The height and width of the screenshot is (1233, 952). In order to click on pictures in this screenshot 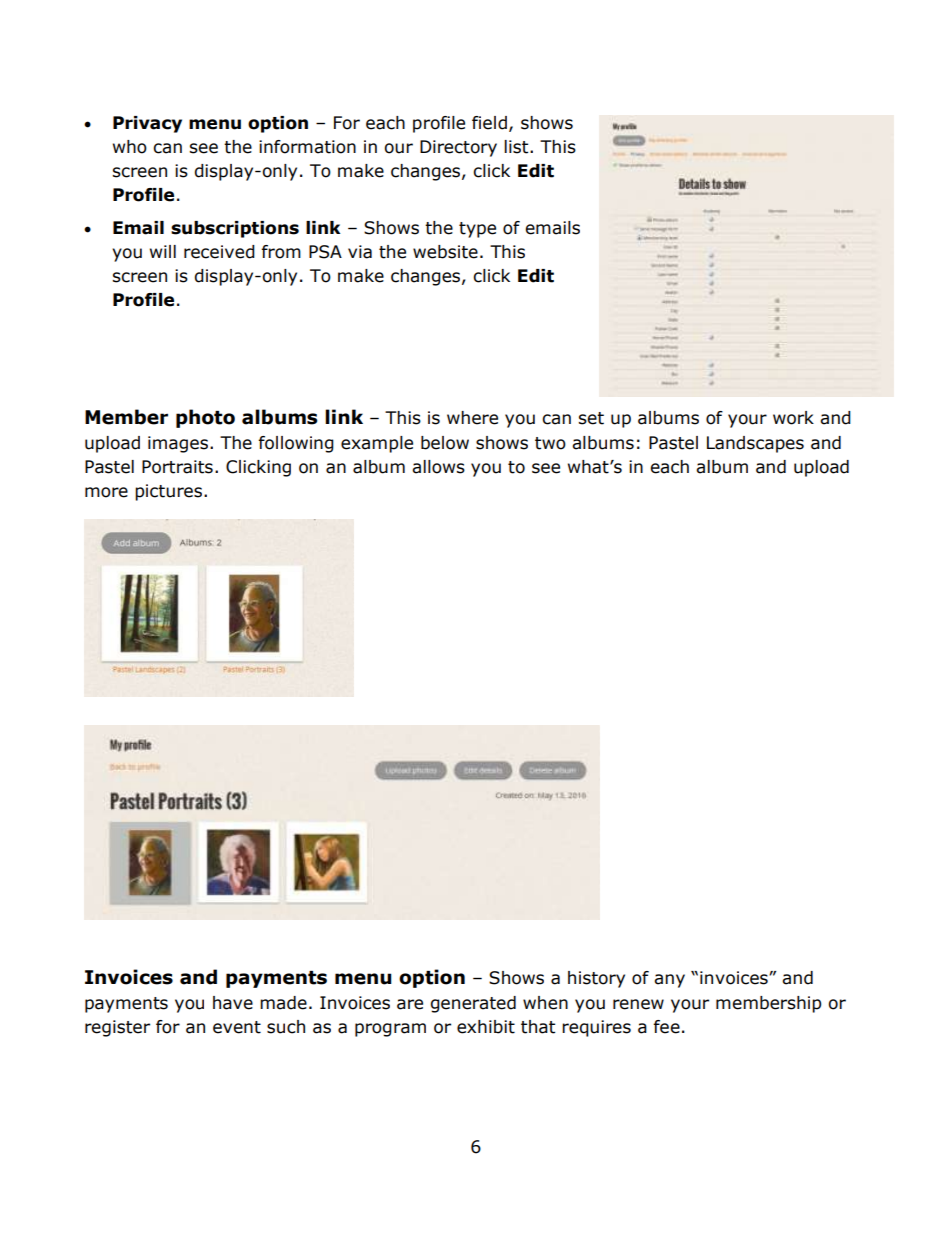, I will do `click(168, 492)`.
